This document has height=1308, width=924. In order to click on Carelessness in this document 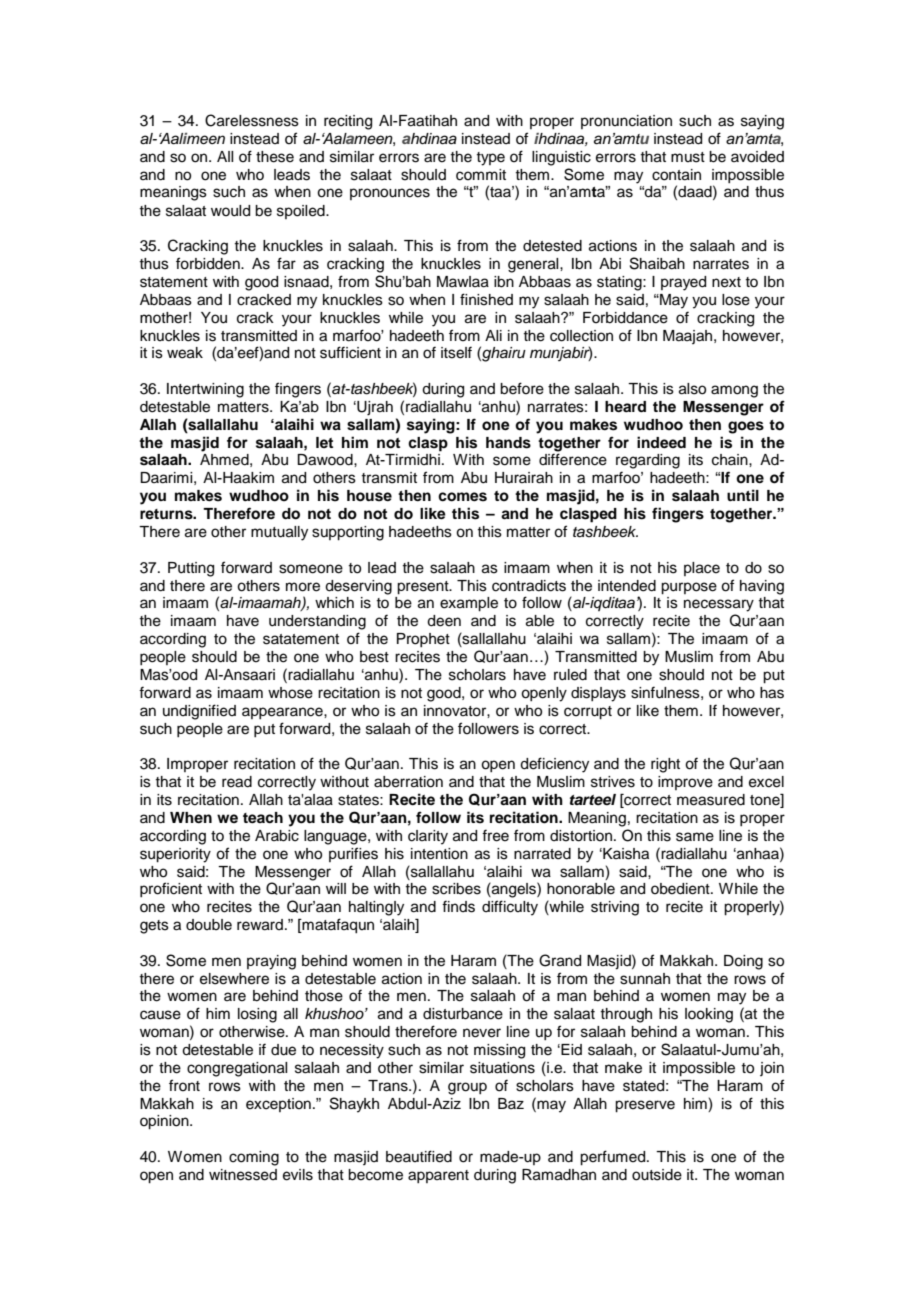, I will do `click(252, 120)`.
